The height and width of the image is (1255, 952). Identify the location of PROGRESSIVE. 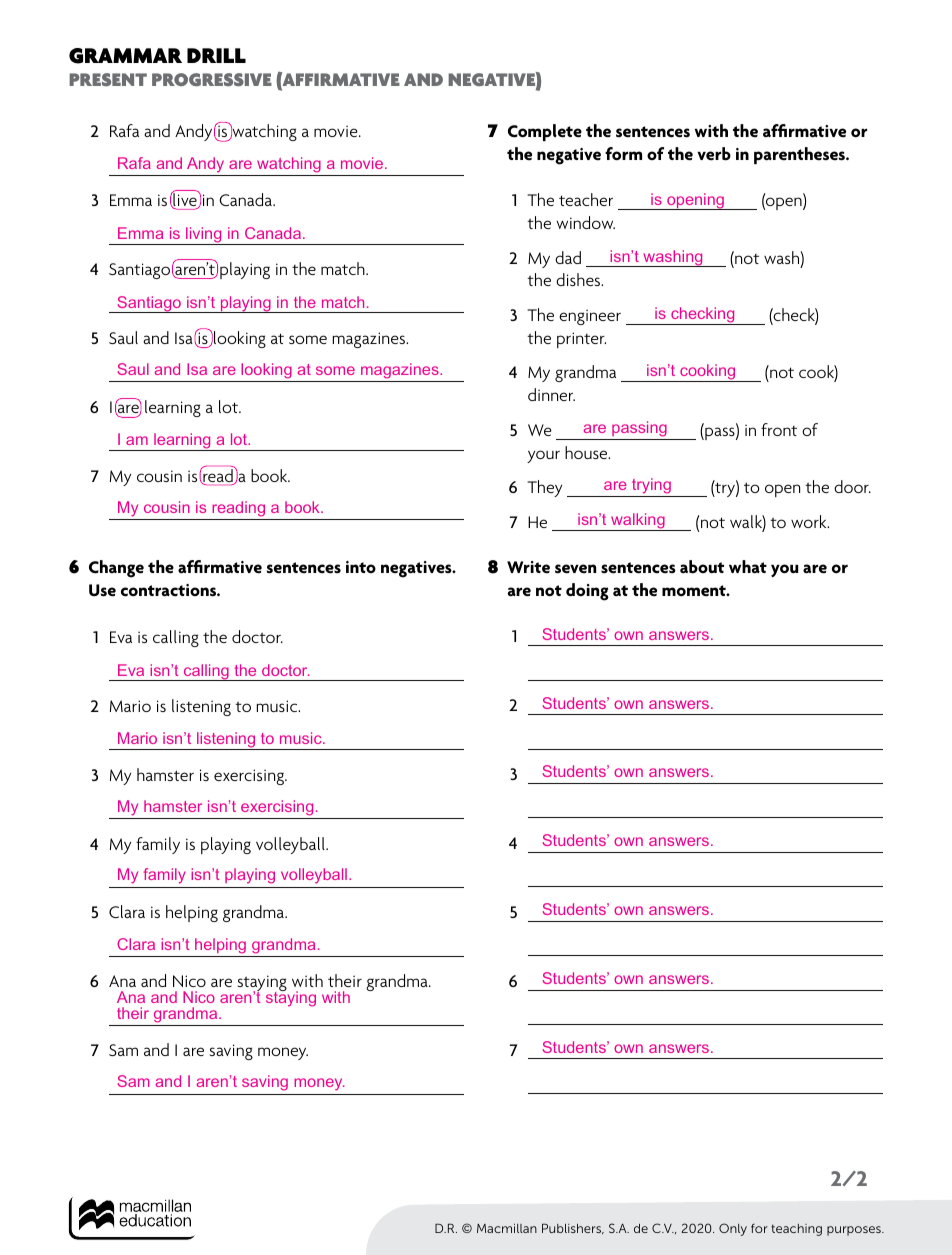
(212, 79).
